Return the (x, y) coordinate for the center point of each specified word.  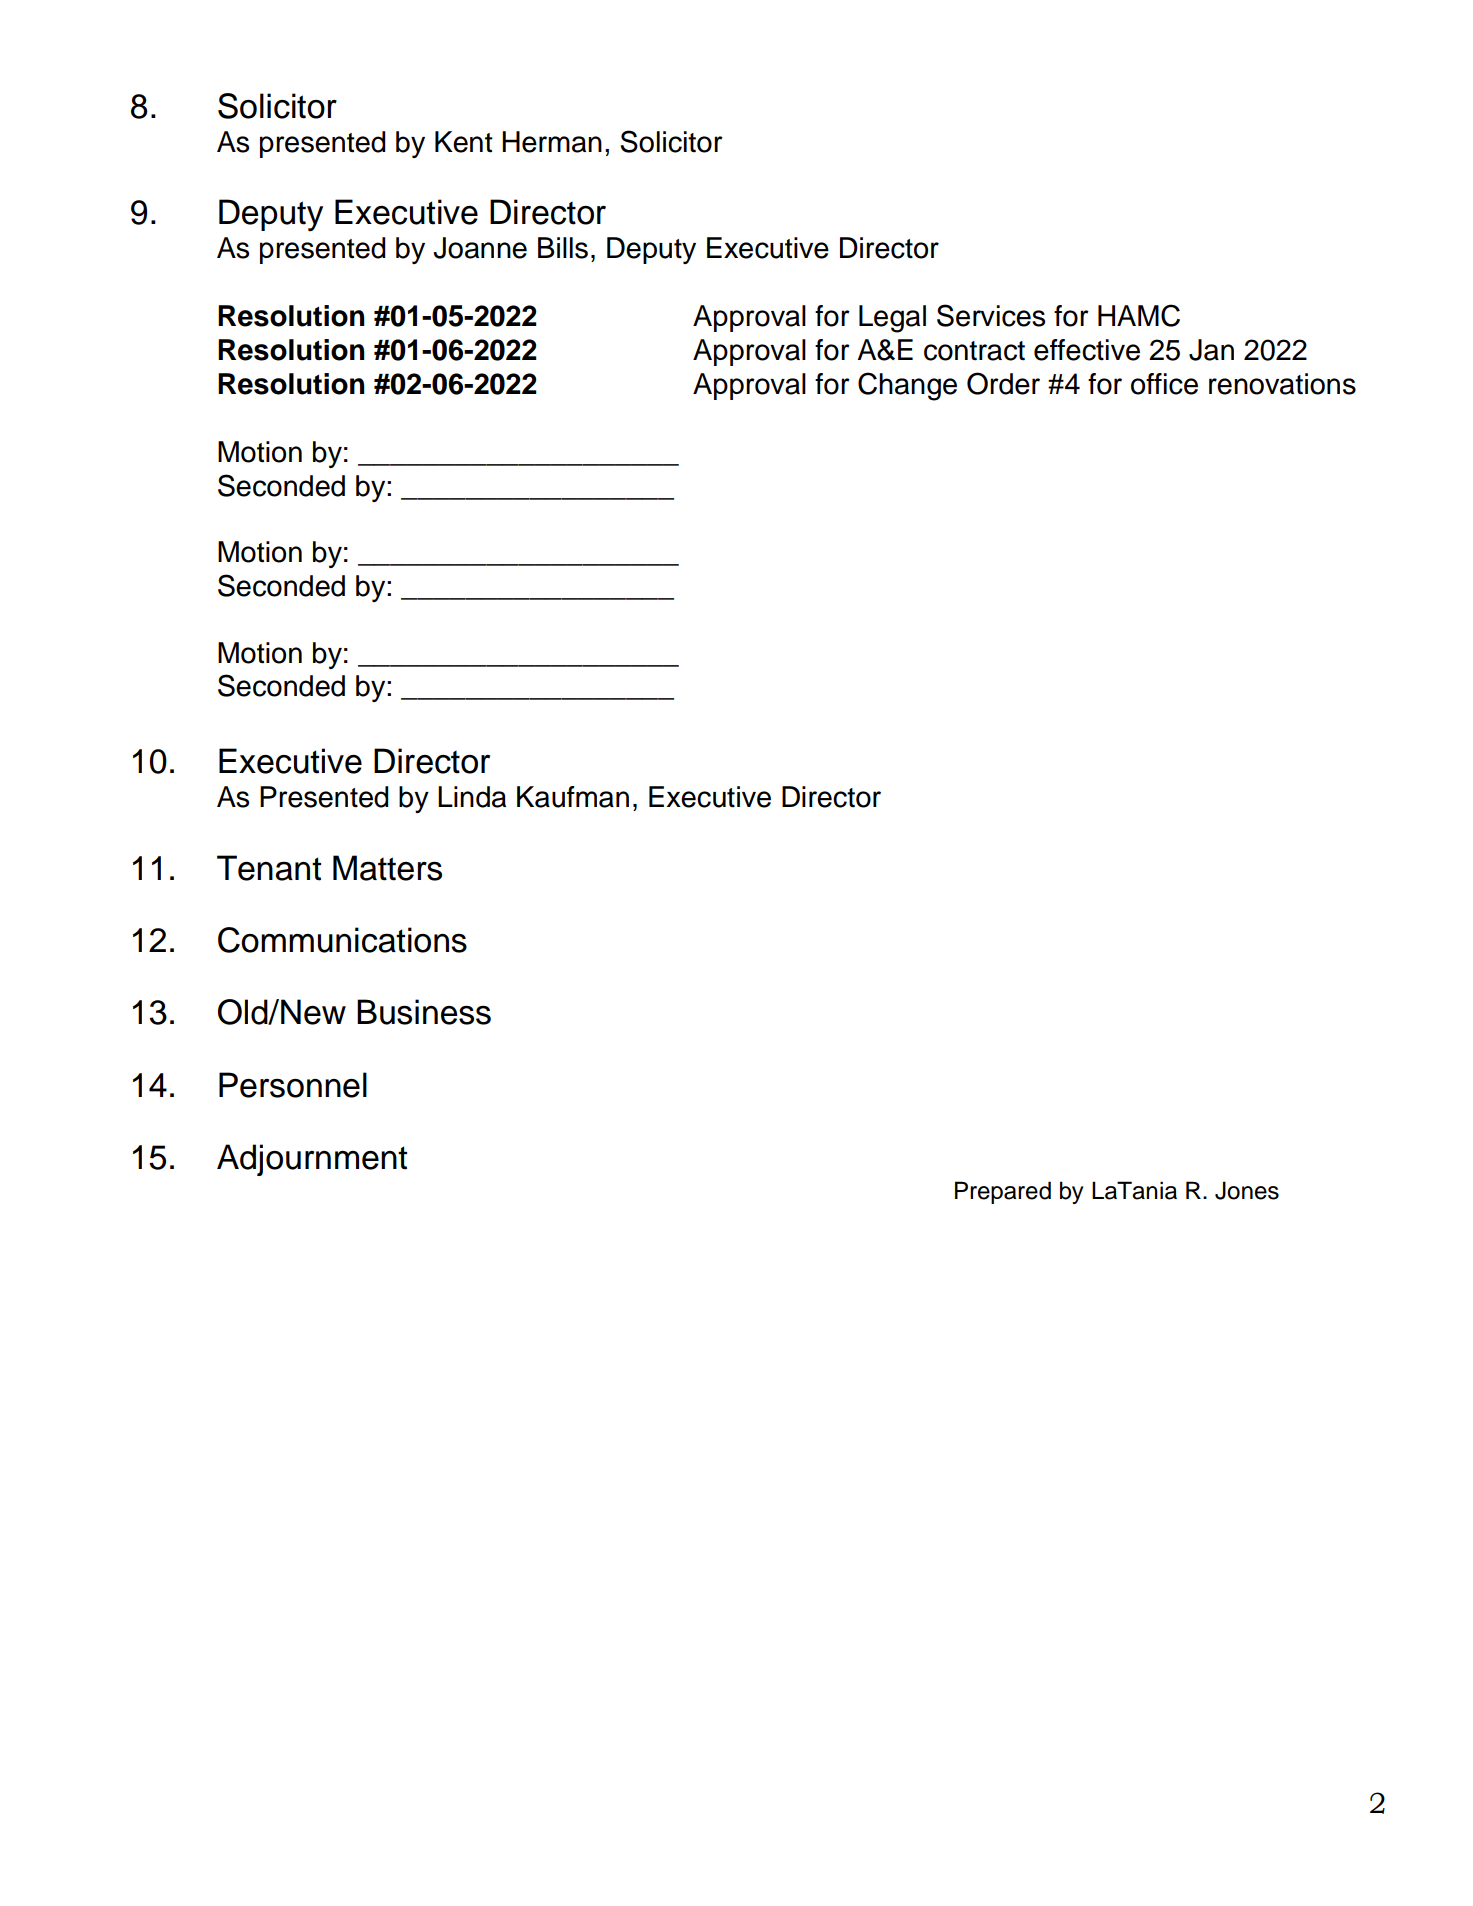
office (1164, 384)
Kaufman (573, 797)
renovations (1282, 384)
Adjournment (312, 1160)
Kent (464, 142)
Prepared (1003, 1192)
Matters (387, 868)
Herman (552, 142)
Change (907, 386)
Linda (472, 797)
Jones (1247, 1190)
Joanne (480, 248)
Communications (342, 940)
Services (991, 315)
